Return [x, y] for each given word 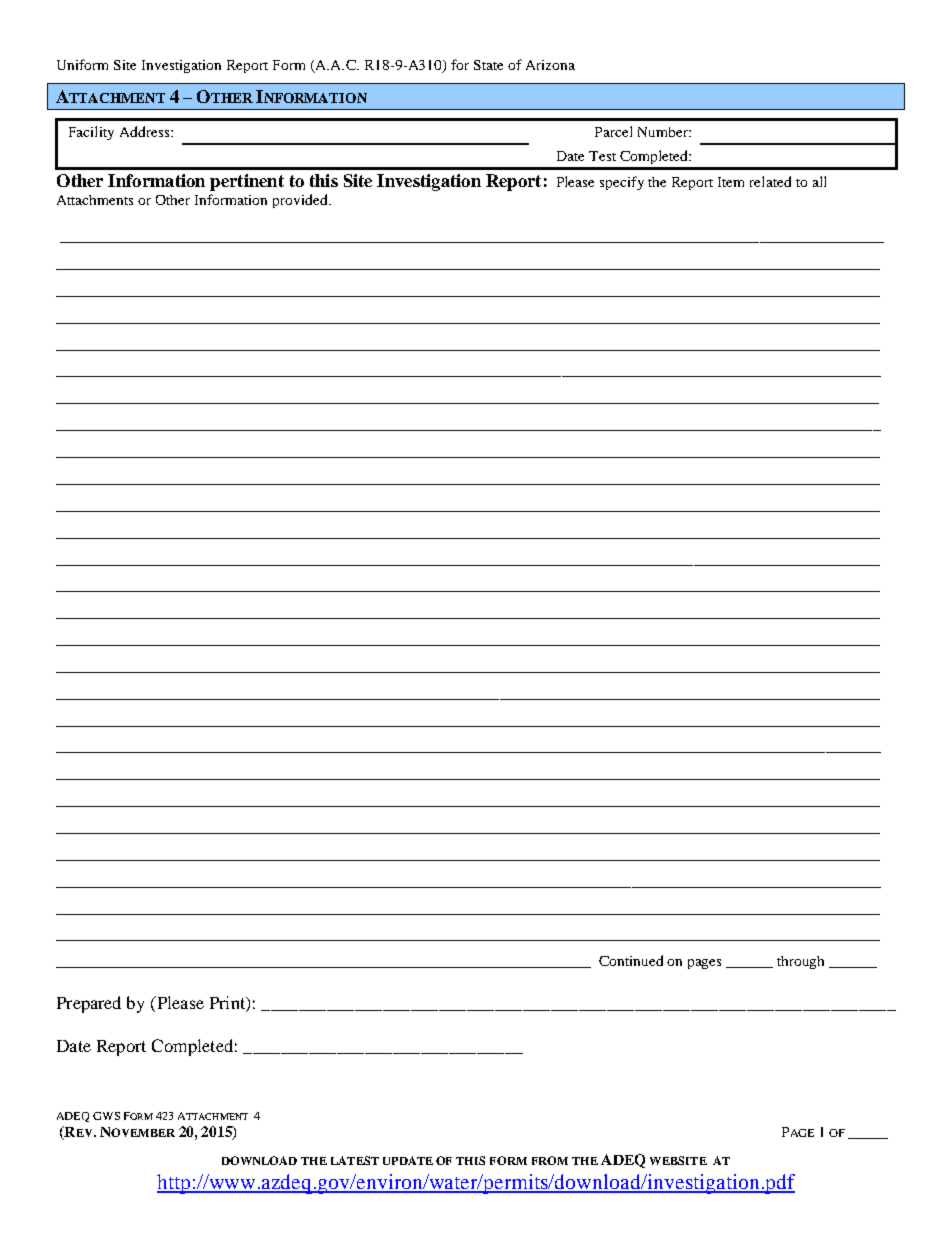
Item [731, 182]
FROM [550, 1160]
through [800, 962]
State [488, 65]
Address [146, 131]
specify [622, 183]
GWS [106, 1116]
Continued [631, 960]
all [819, 181]
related [770, 181]
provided [301, 201]
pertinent [247, 182]
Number [664, 132]
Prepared [89, 1004]
